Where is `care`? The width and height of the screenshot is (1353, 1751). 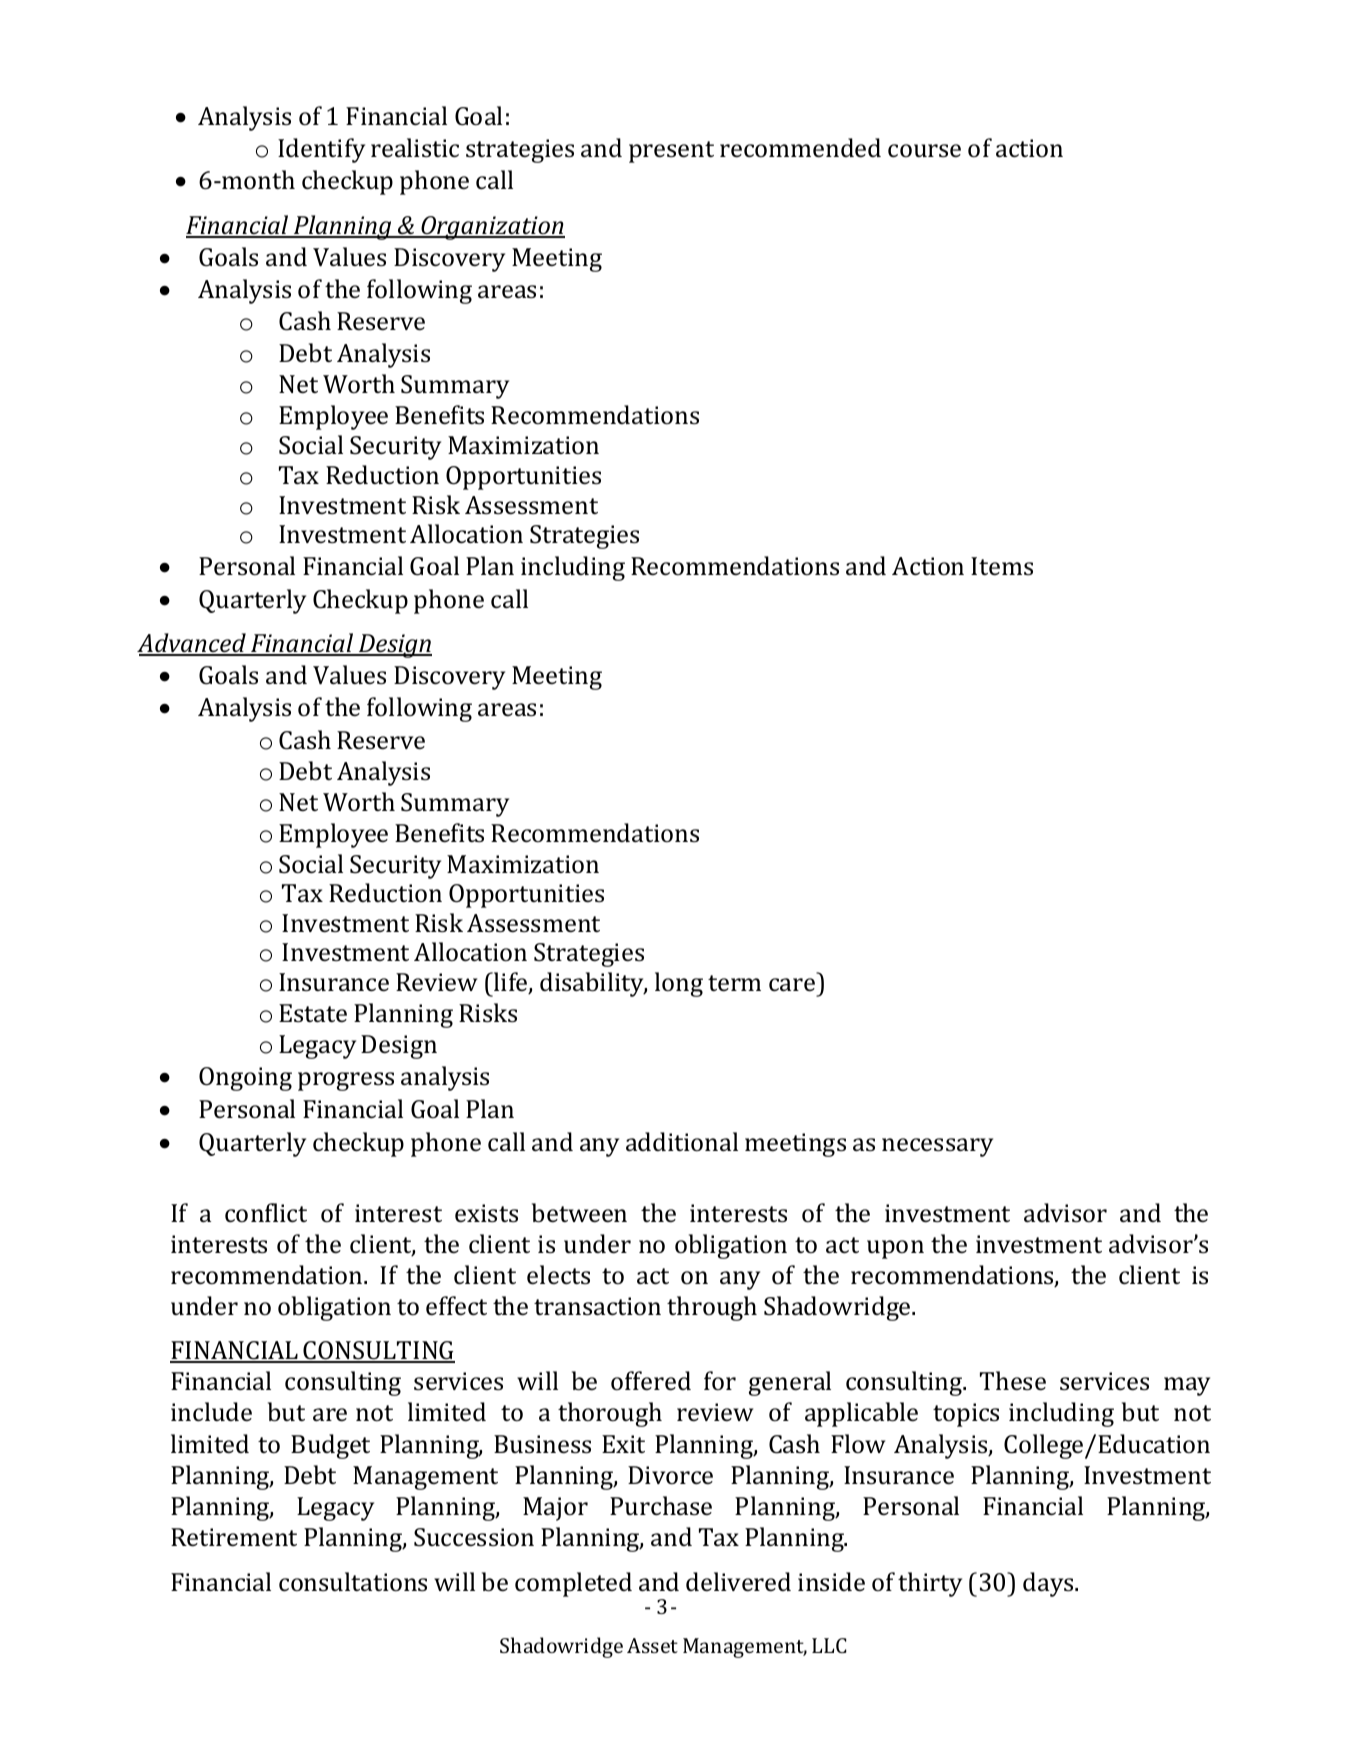 care is located at coordinates (792, 985).
